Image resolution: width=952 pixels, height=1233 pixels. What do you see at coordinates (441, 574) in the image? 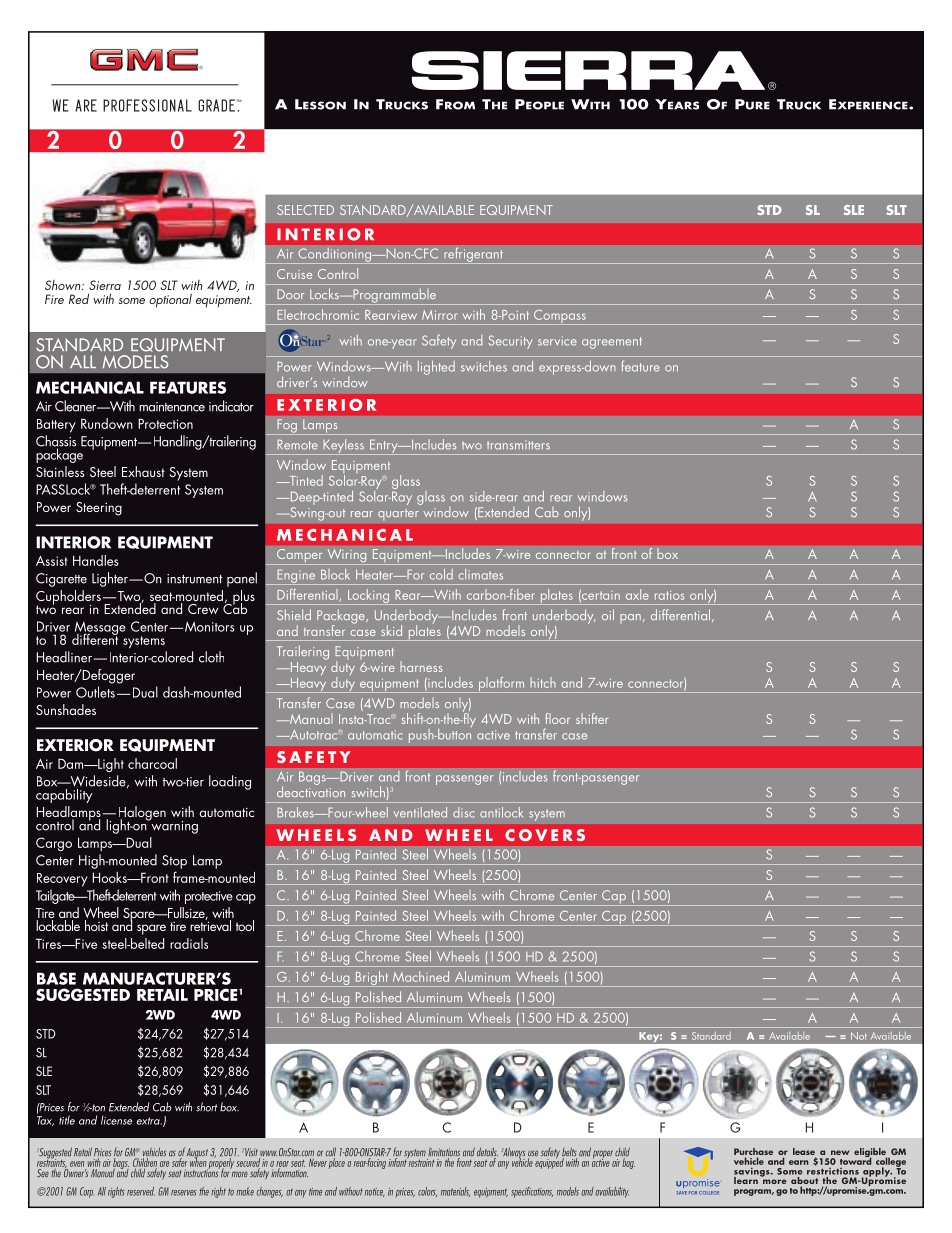
I see `cold` at bounding box center [441, 574].
